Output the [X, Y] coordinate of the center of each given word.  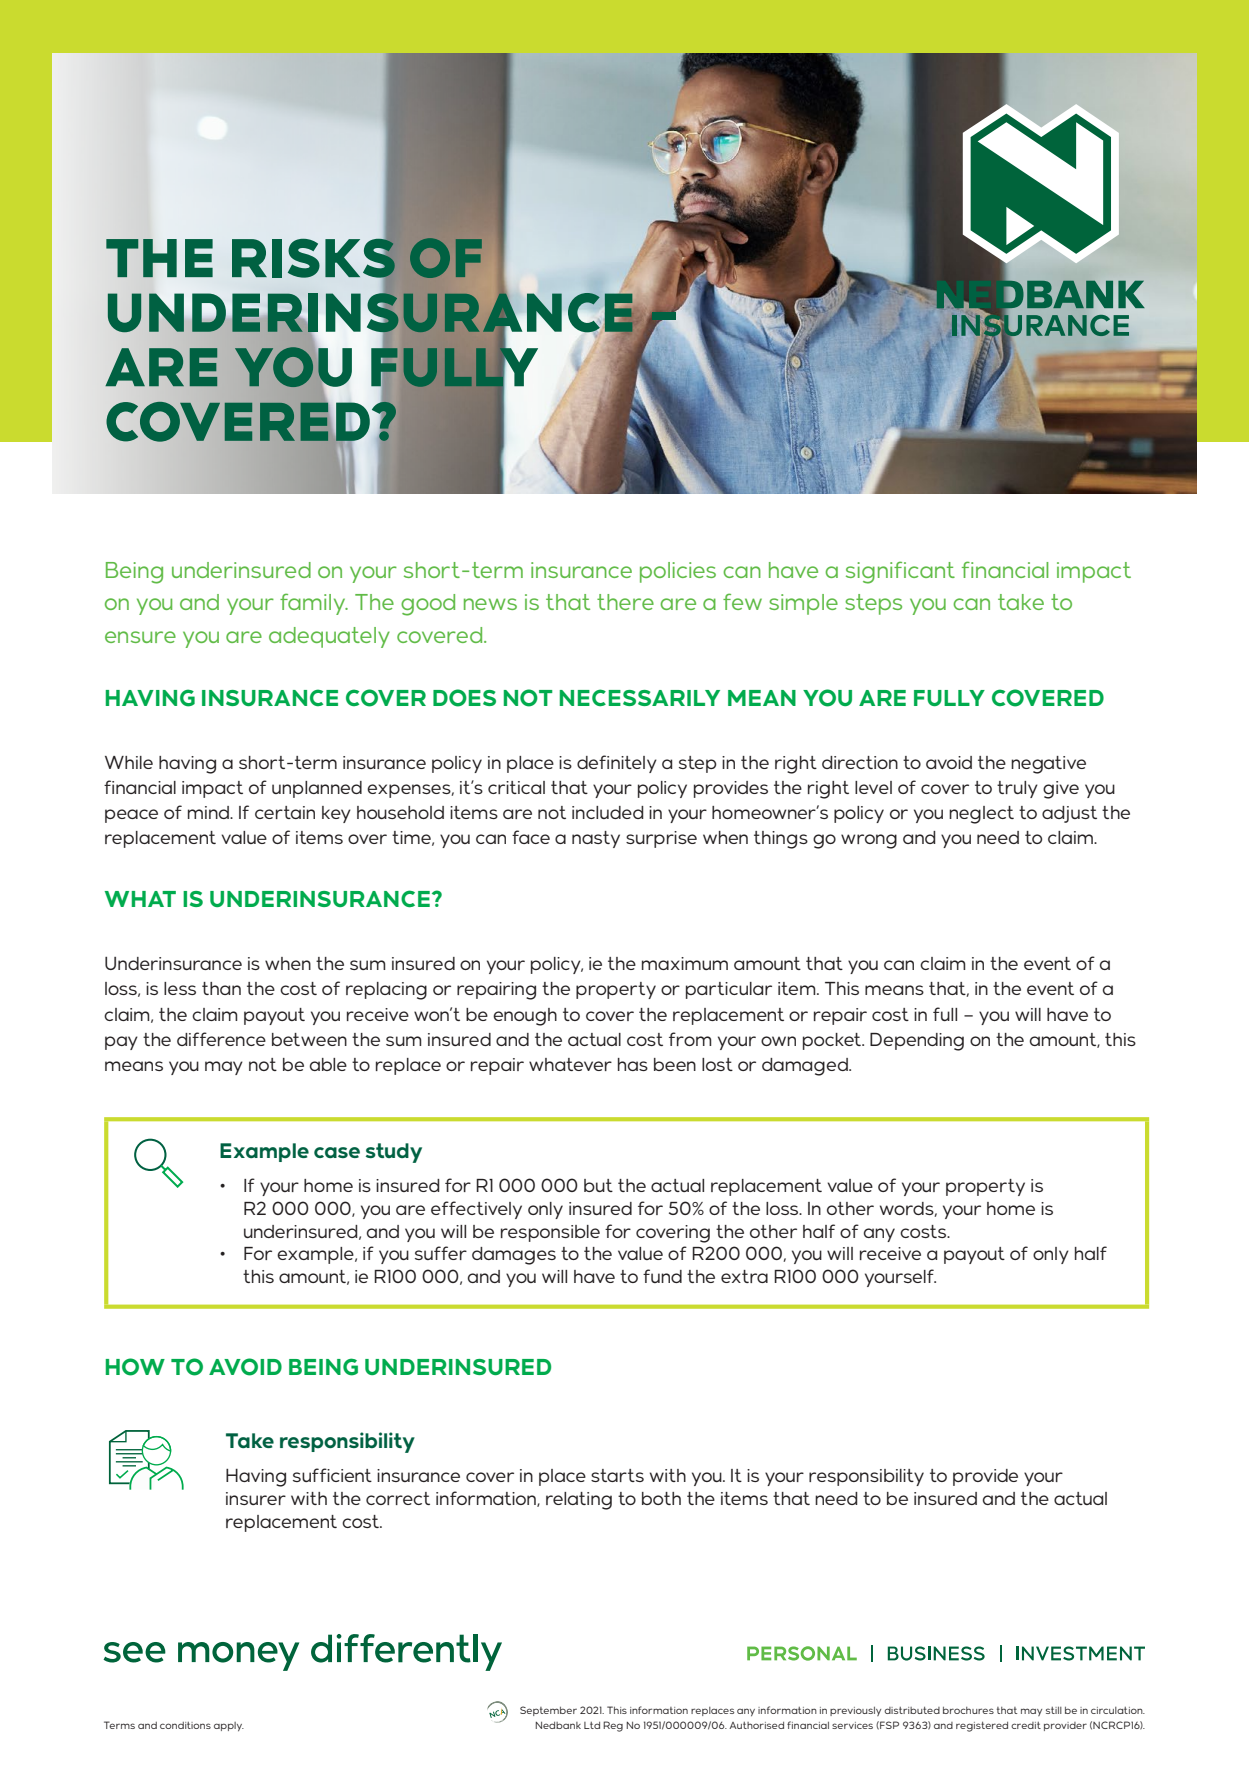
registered [982, 1726]
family [314, 604]
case [337, 1152]
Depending [917, 1042]
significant [900, 572]
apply [229, 1726]
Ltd [592, 1725]
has [633, 1064]
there [625, 602]
